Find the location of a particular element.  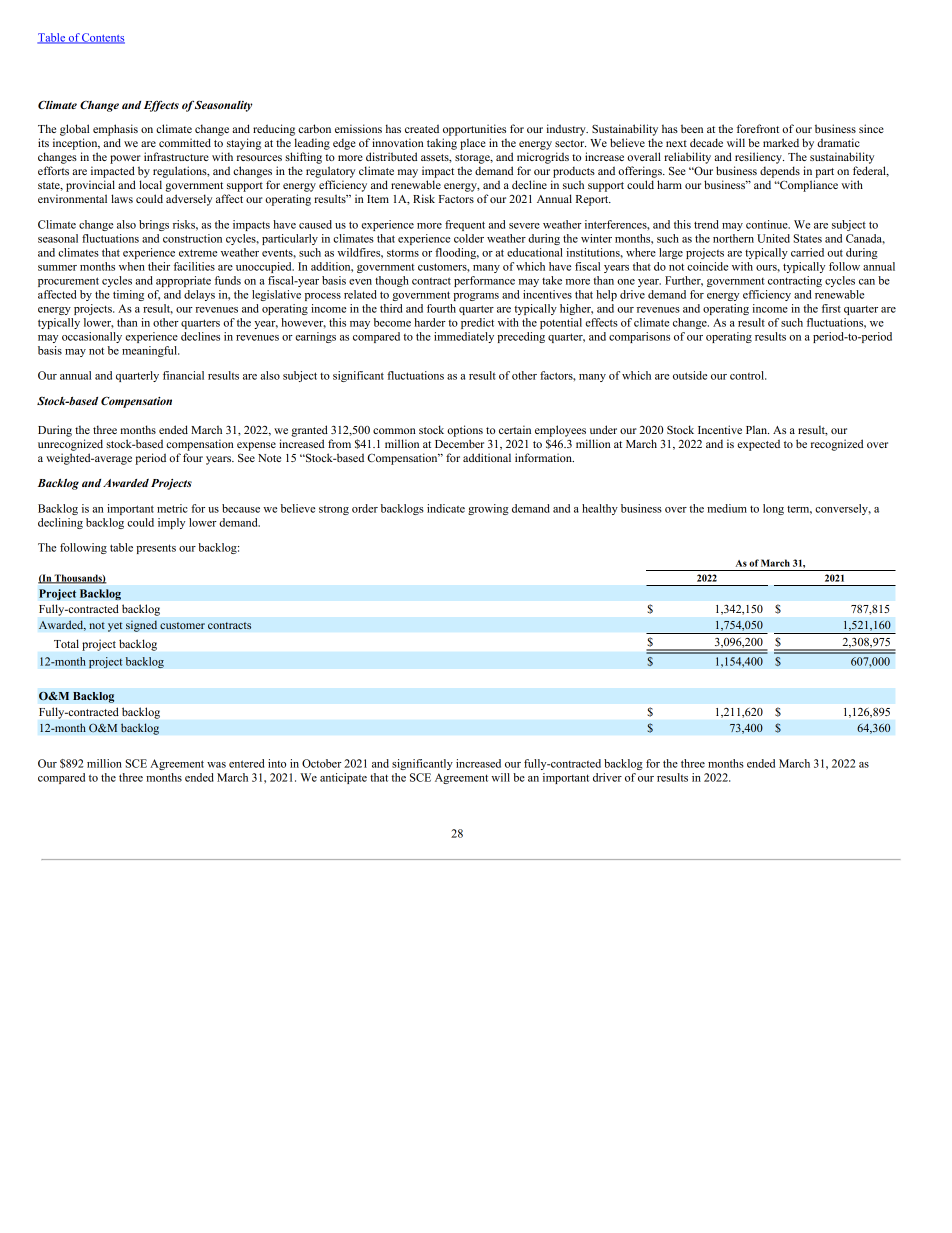

expected is located at coordinates (758, 445).
